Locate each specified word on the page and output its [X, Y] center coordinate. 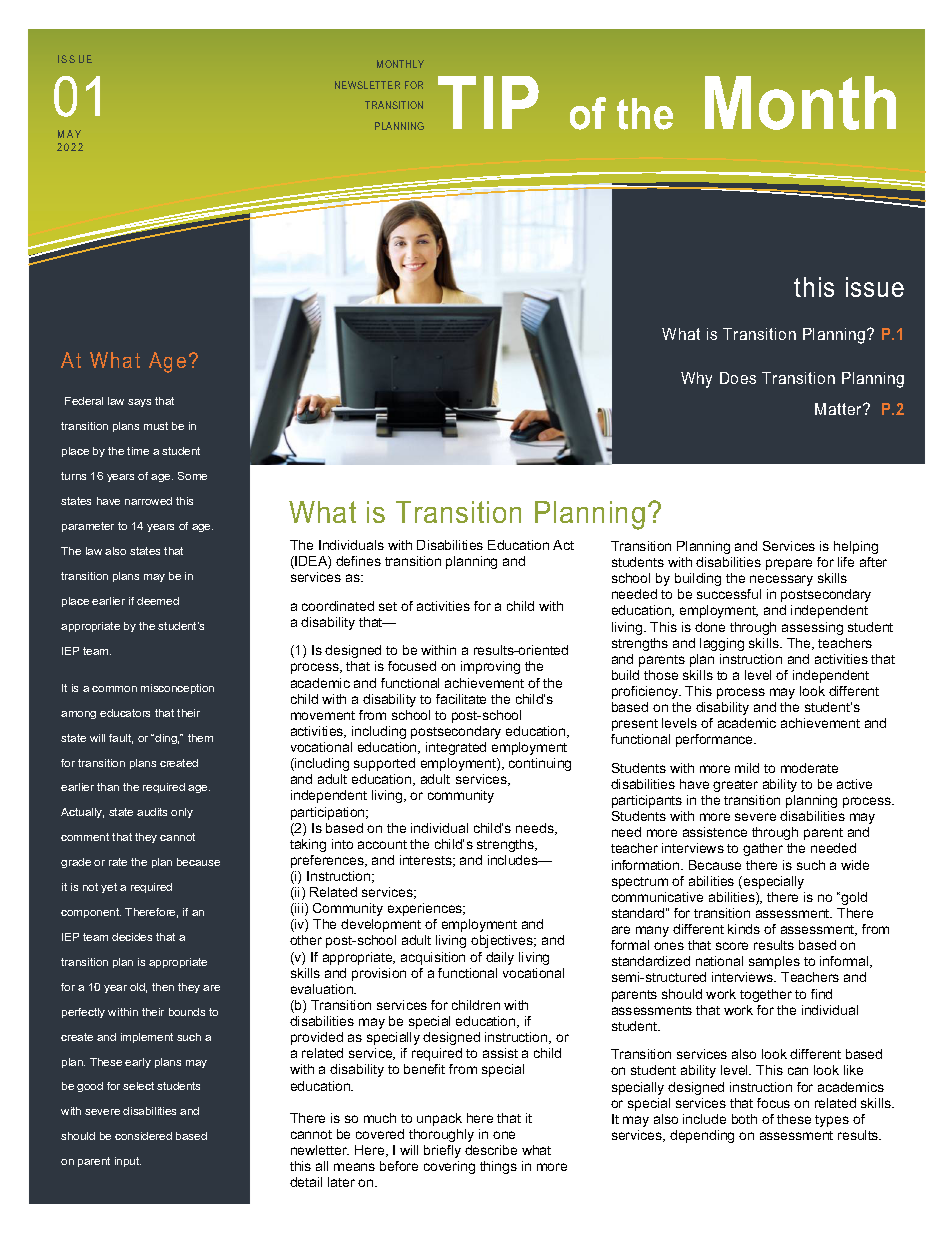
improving [490, 667]
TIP [488, 102]
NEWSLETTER [367, 85]
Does [738, 378]
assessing [812, 628]
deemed [158, 601]
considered [143, 1136]
